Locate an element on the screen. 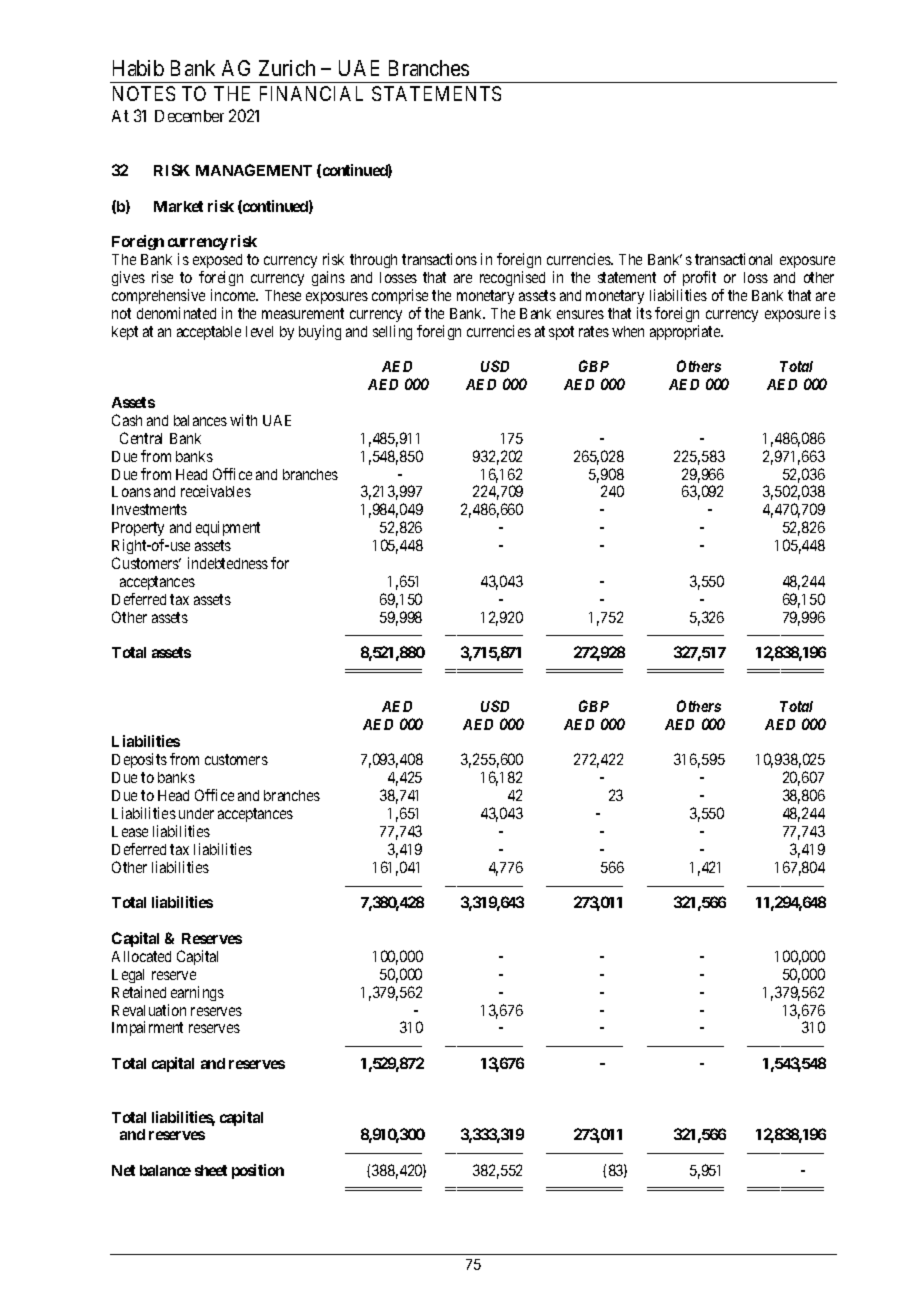 Image resolution: width=924 pixels, height=1308 pixels. equipment is located at coordinates (228, 528).
